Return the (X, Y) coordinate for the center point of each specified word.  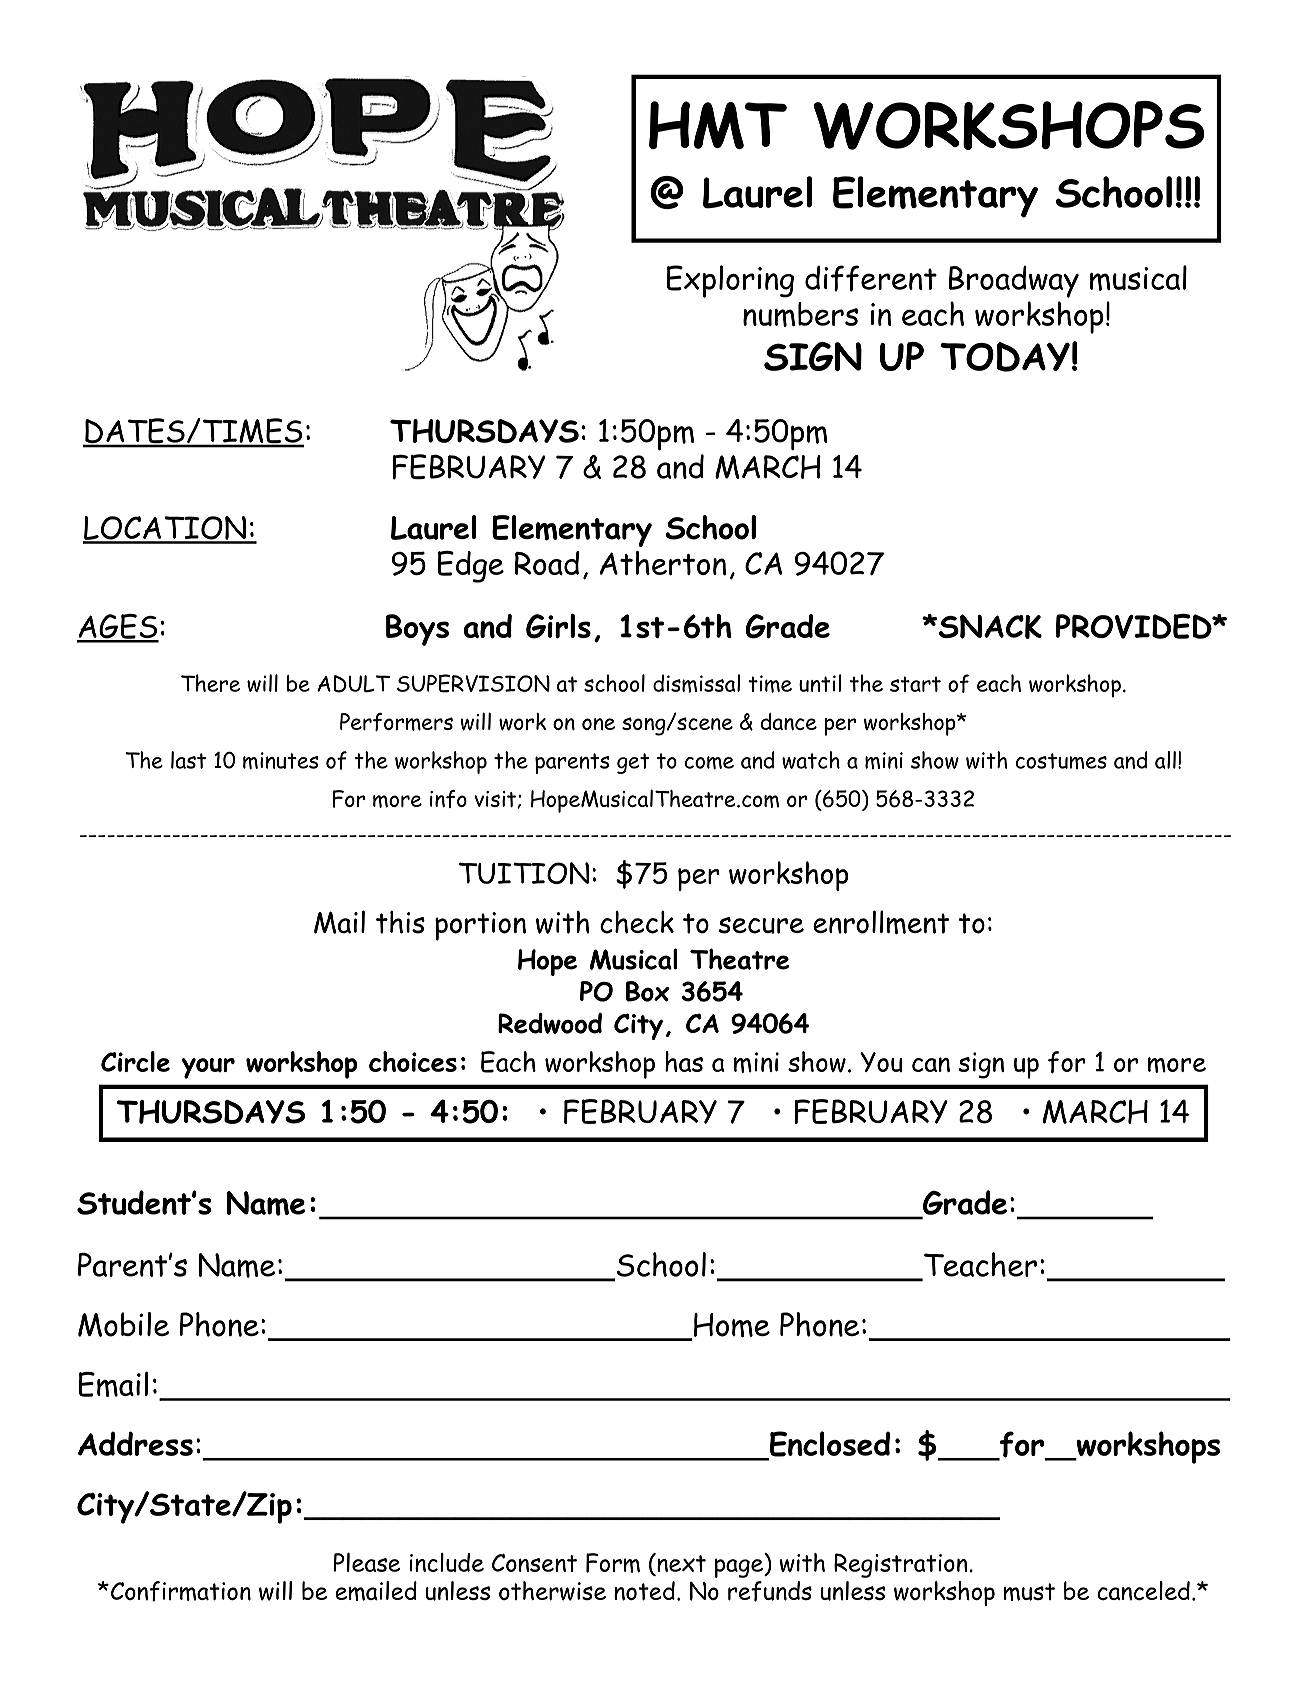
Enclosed (829, 1445)
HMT (718, 125)
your (208, 1068)
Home (732, 1325)
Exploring (730, 281)
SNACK (990, 626)
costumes (1061, 761)
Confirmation (181, 1591)
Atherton (662, 563)
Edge (470, 567)
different (871, 278)
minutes (281, 761)
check (637, 922)
